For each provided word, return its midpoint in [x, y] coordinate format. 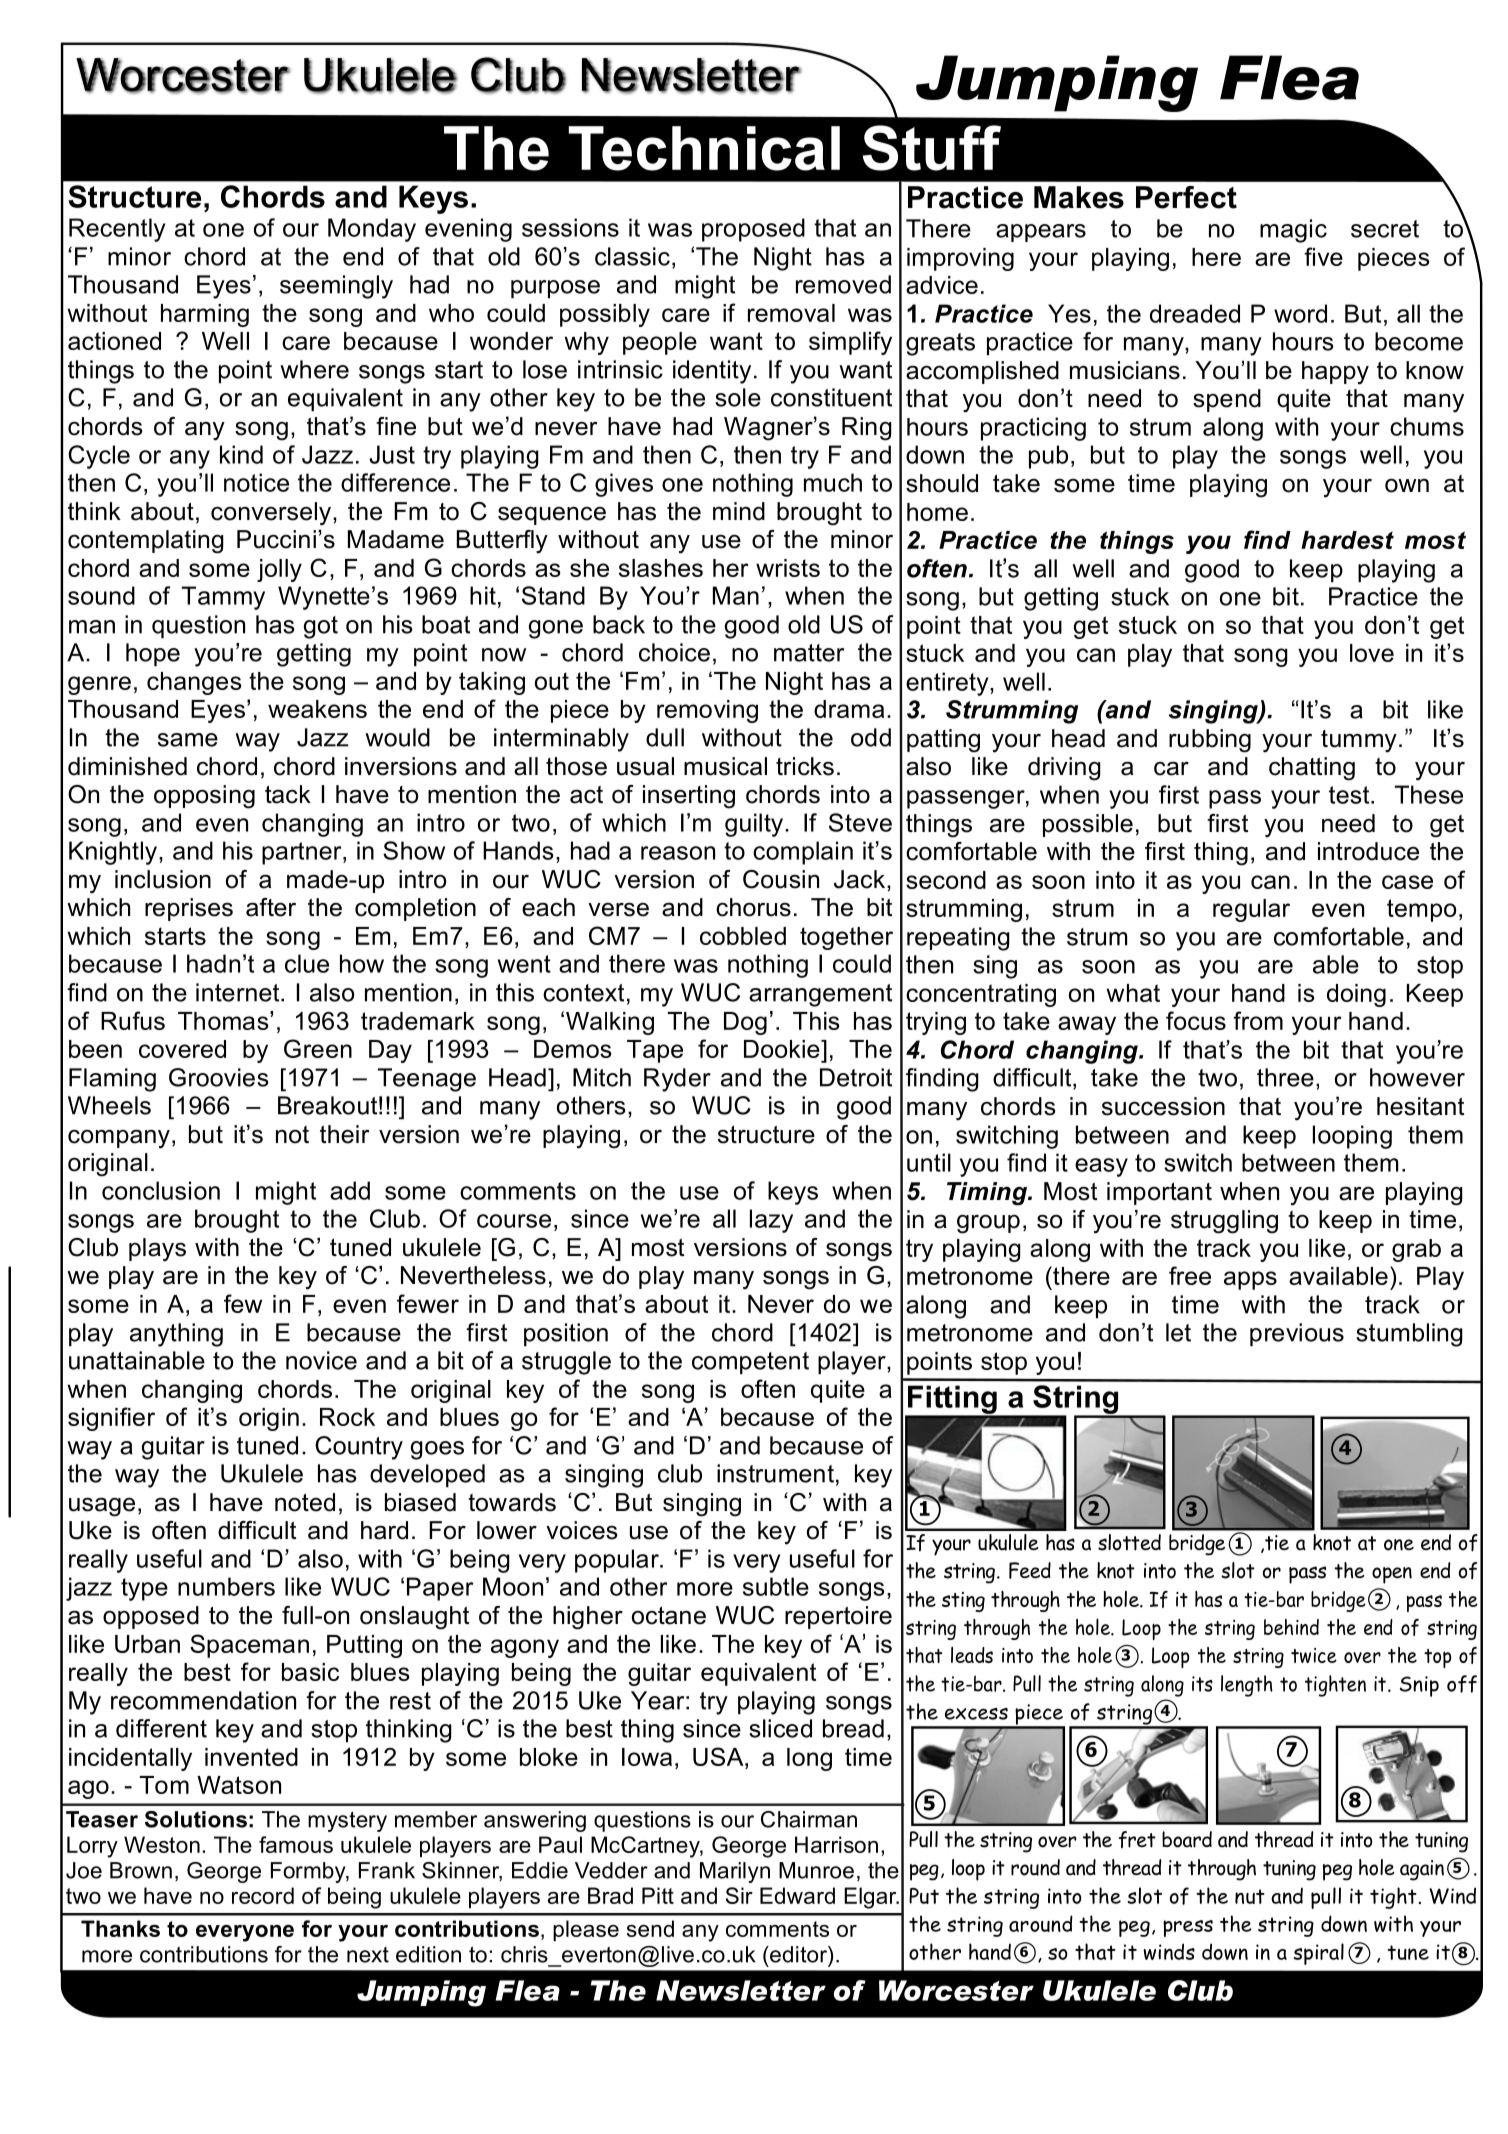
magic [1293, 231]
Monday [372, 230]
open [1392, 1575]
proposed [753, 230]
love [1372, 653]
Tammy [223, 598]
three [1285, 1077]
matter [809, 653]
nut [1250, 1896]
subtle [776, 1586]
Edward [797, 1895]
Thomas [224, 1020]
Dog [745, 1023]
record [263, 1895]
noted [305, 1502]
